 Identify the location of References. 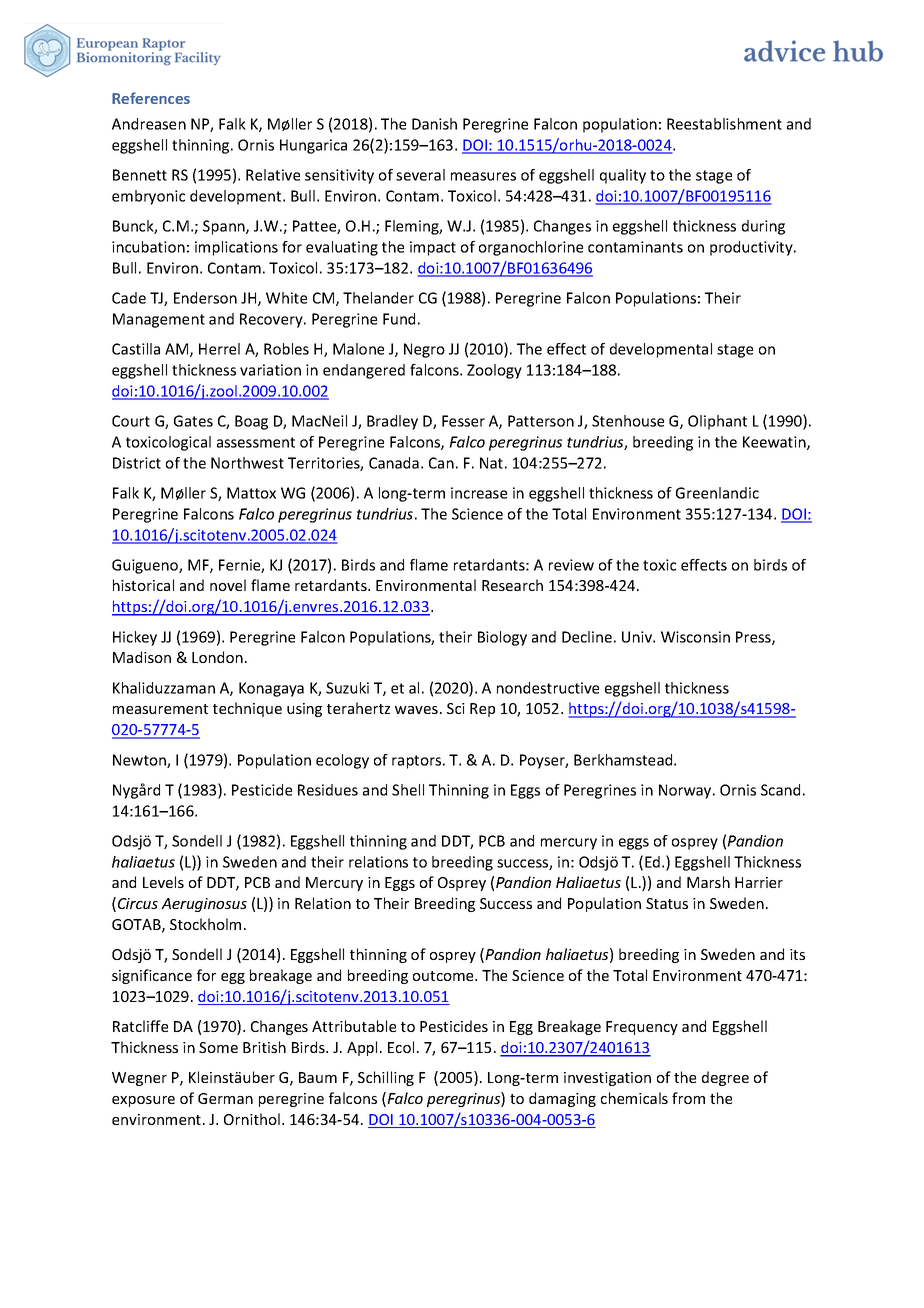
(151, 98).
